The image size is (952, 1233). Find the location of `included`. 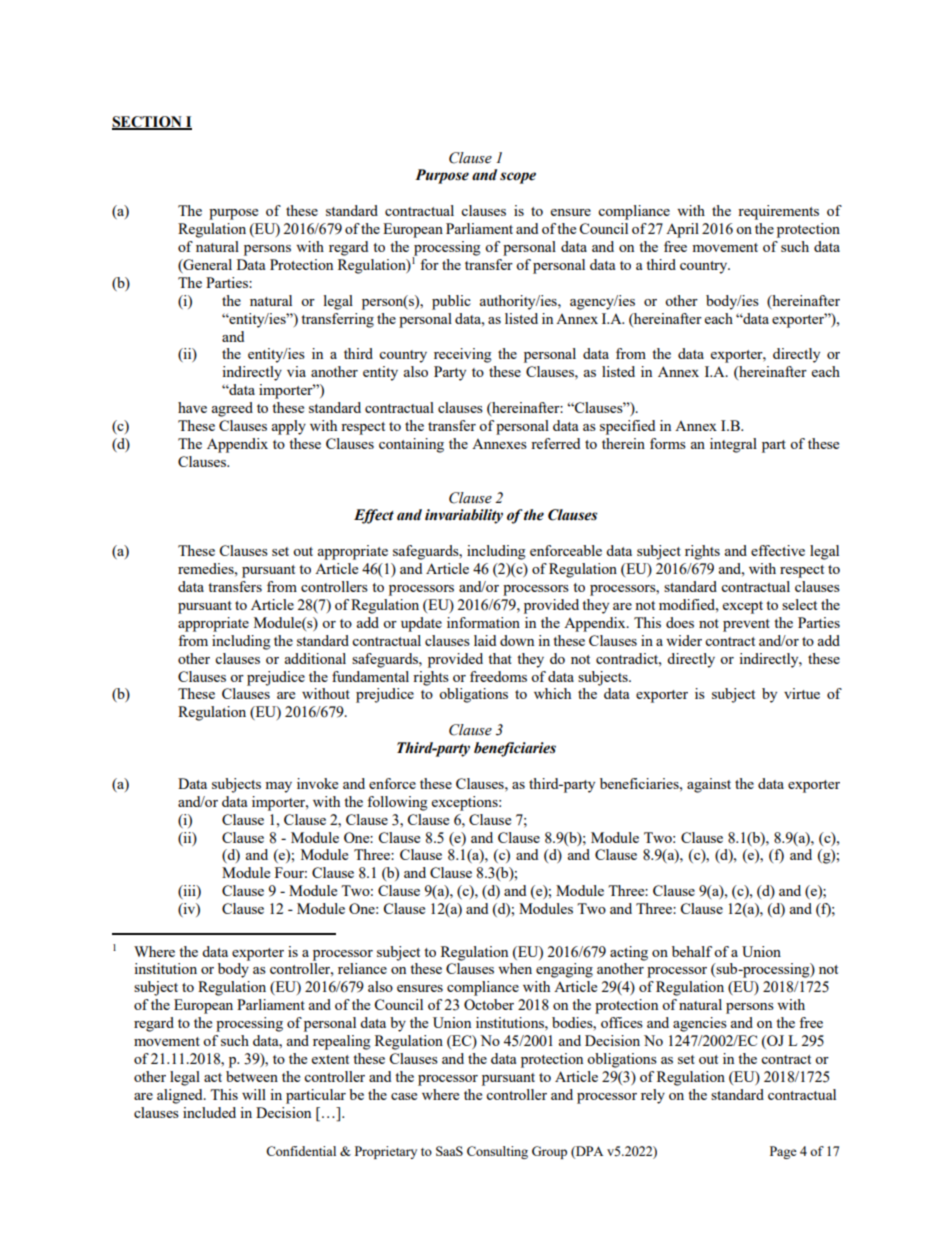

included is located at coordinates (209, 1112).
